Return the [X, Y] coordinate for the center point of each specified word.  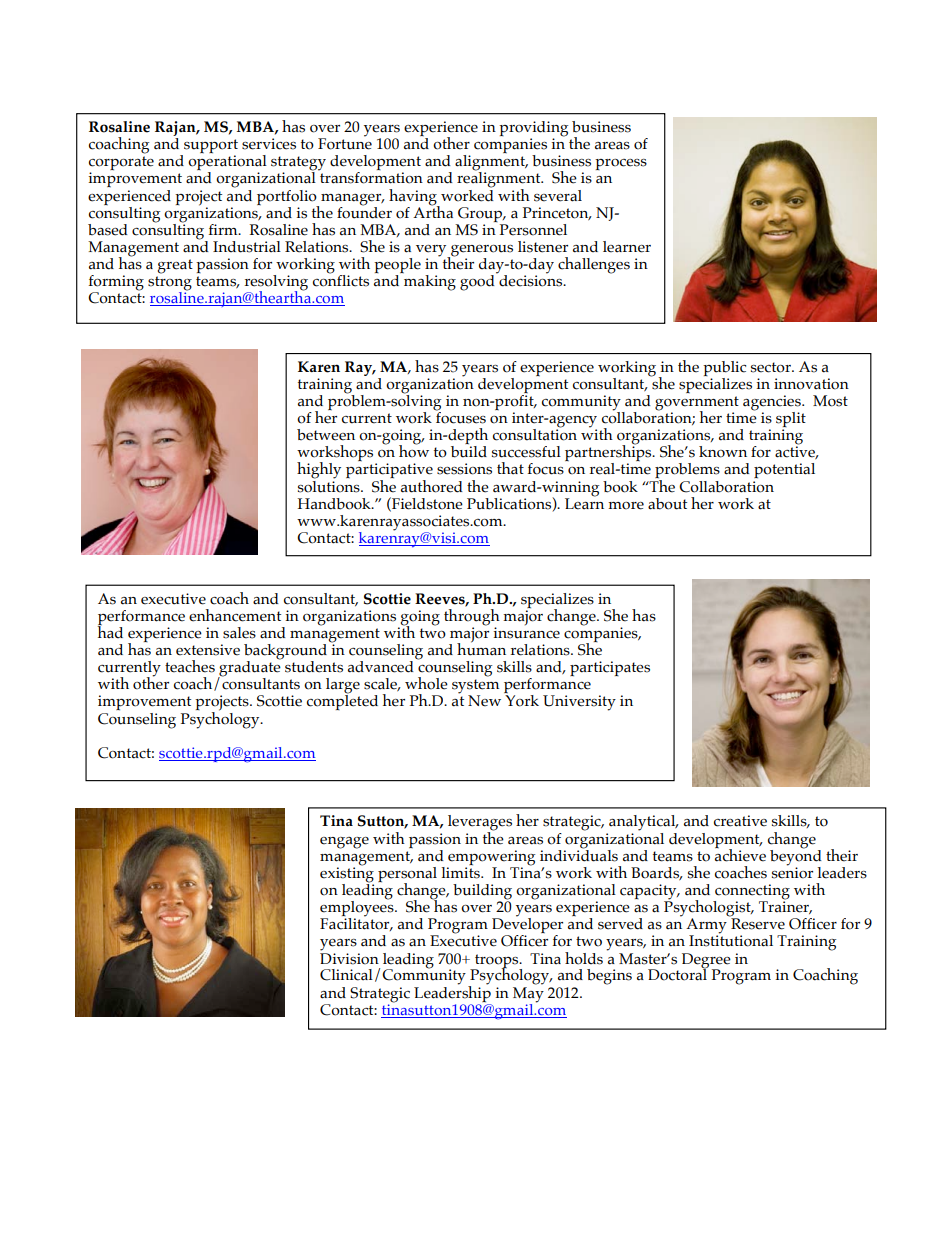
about [667, 504]
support [210, 147]
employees [358, 908]
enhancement [235, 615]
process [621, 164]
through [472, 618]
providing [533, 129]
